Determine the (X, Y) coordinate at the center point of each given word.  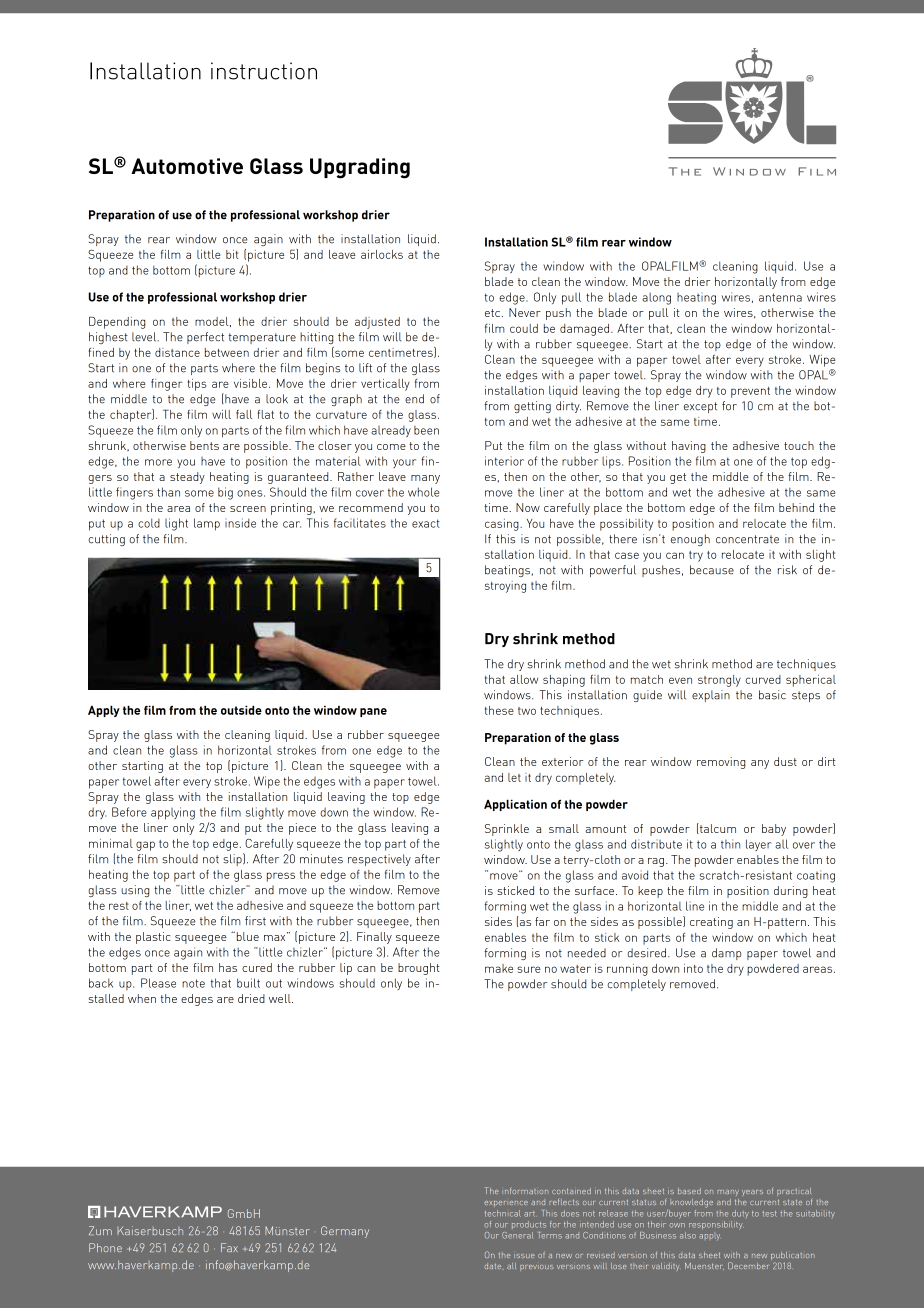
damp (726, 954)
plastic (153, 938)
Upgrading (360, 168)
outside (241, 710)
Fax (229, 1247)
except (700, 407)
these (499, 710)
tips (197, 385)
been (426, 430)
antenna (780, 297)
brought (419, 969)
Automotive (187, 166)
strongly (719, 681)
